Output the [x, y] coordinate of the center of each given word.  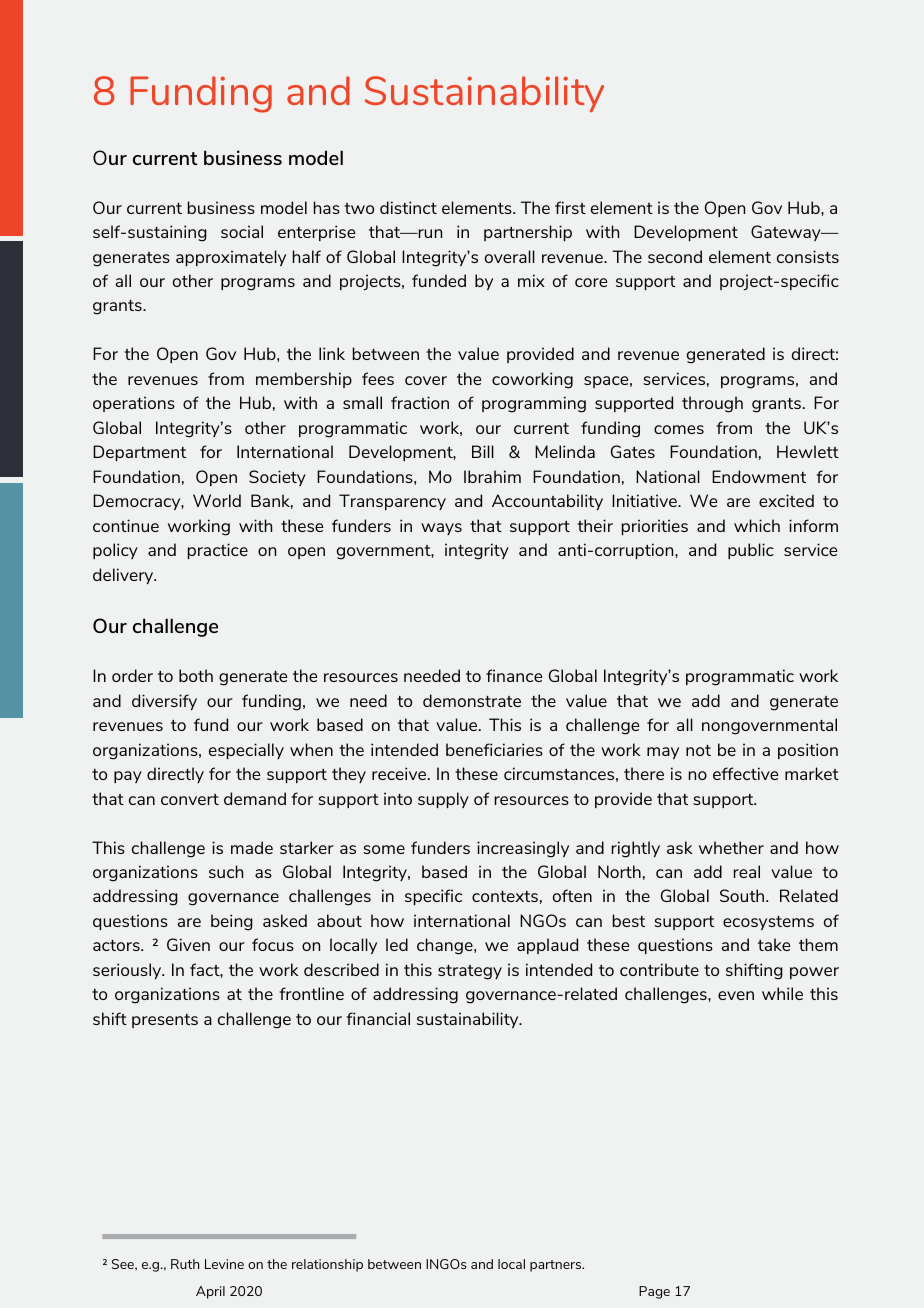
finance [514, 675]
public [751, 551]
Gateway [787, 233]
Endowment [759, 476]
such [226, 871]
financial [378, 1018]
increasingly [523, 849]
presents [165, 1021]
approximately [231, 258]
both [196, 675]
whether [731, 847]
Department [139, 453]
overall [510, 256]
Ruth [185, 1264]
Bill [483, 451]
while [782, 993]
